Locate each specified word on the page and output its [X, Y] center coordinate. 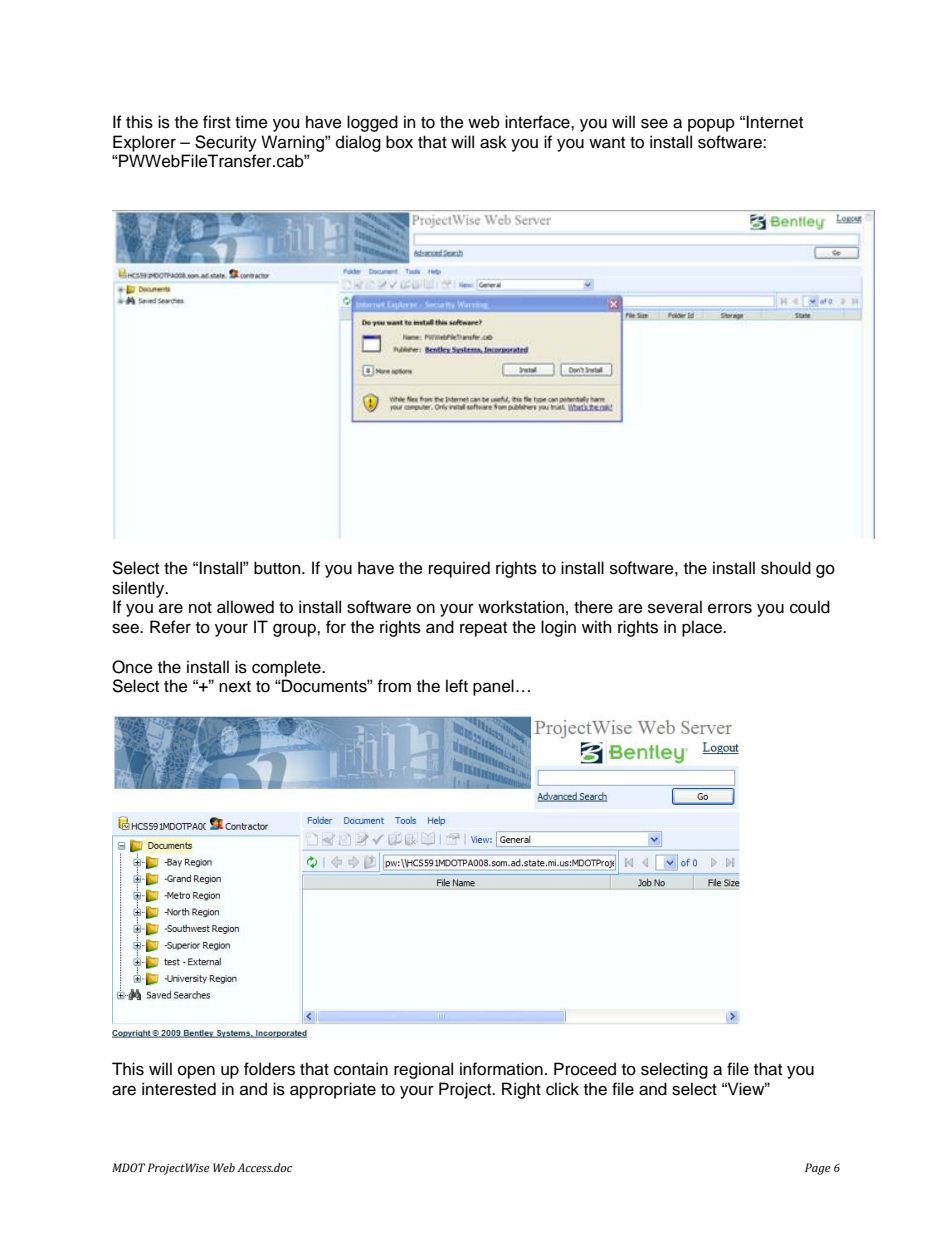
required [459, 569]
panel [493, 687]
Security [226, 143]
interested [179, 1089]
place [703, 628]
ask [493, 142]
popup [711, 125]
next [235, 687]
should [786, 568]
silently [139, 589]
